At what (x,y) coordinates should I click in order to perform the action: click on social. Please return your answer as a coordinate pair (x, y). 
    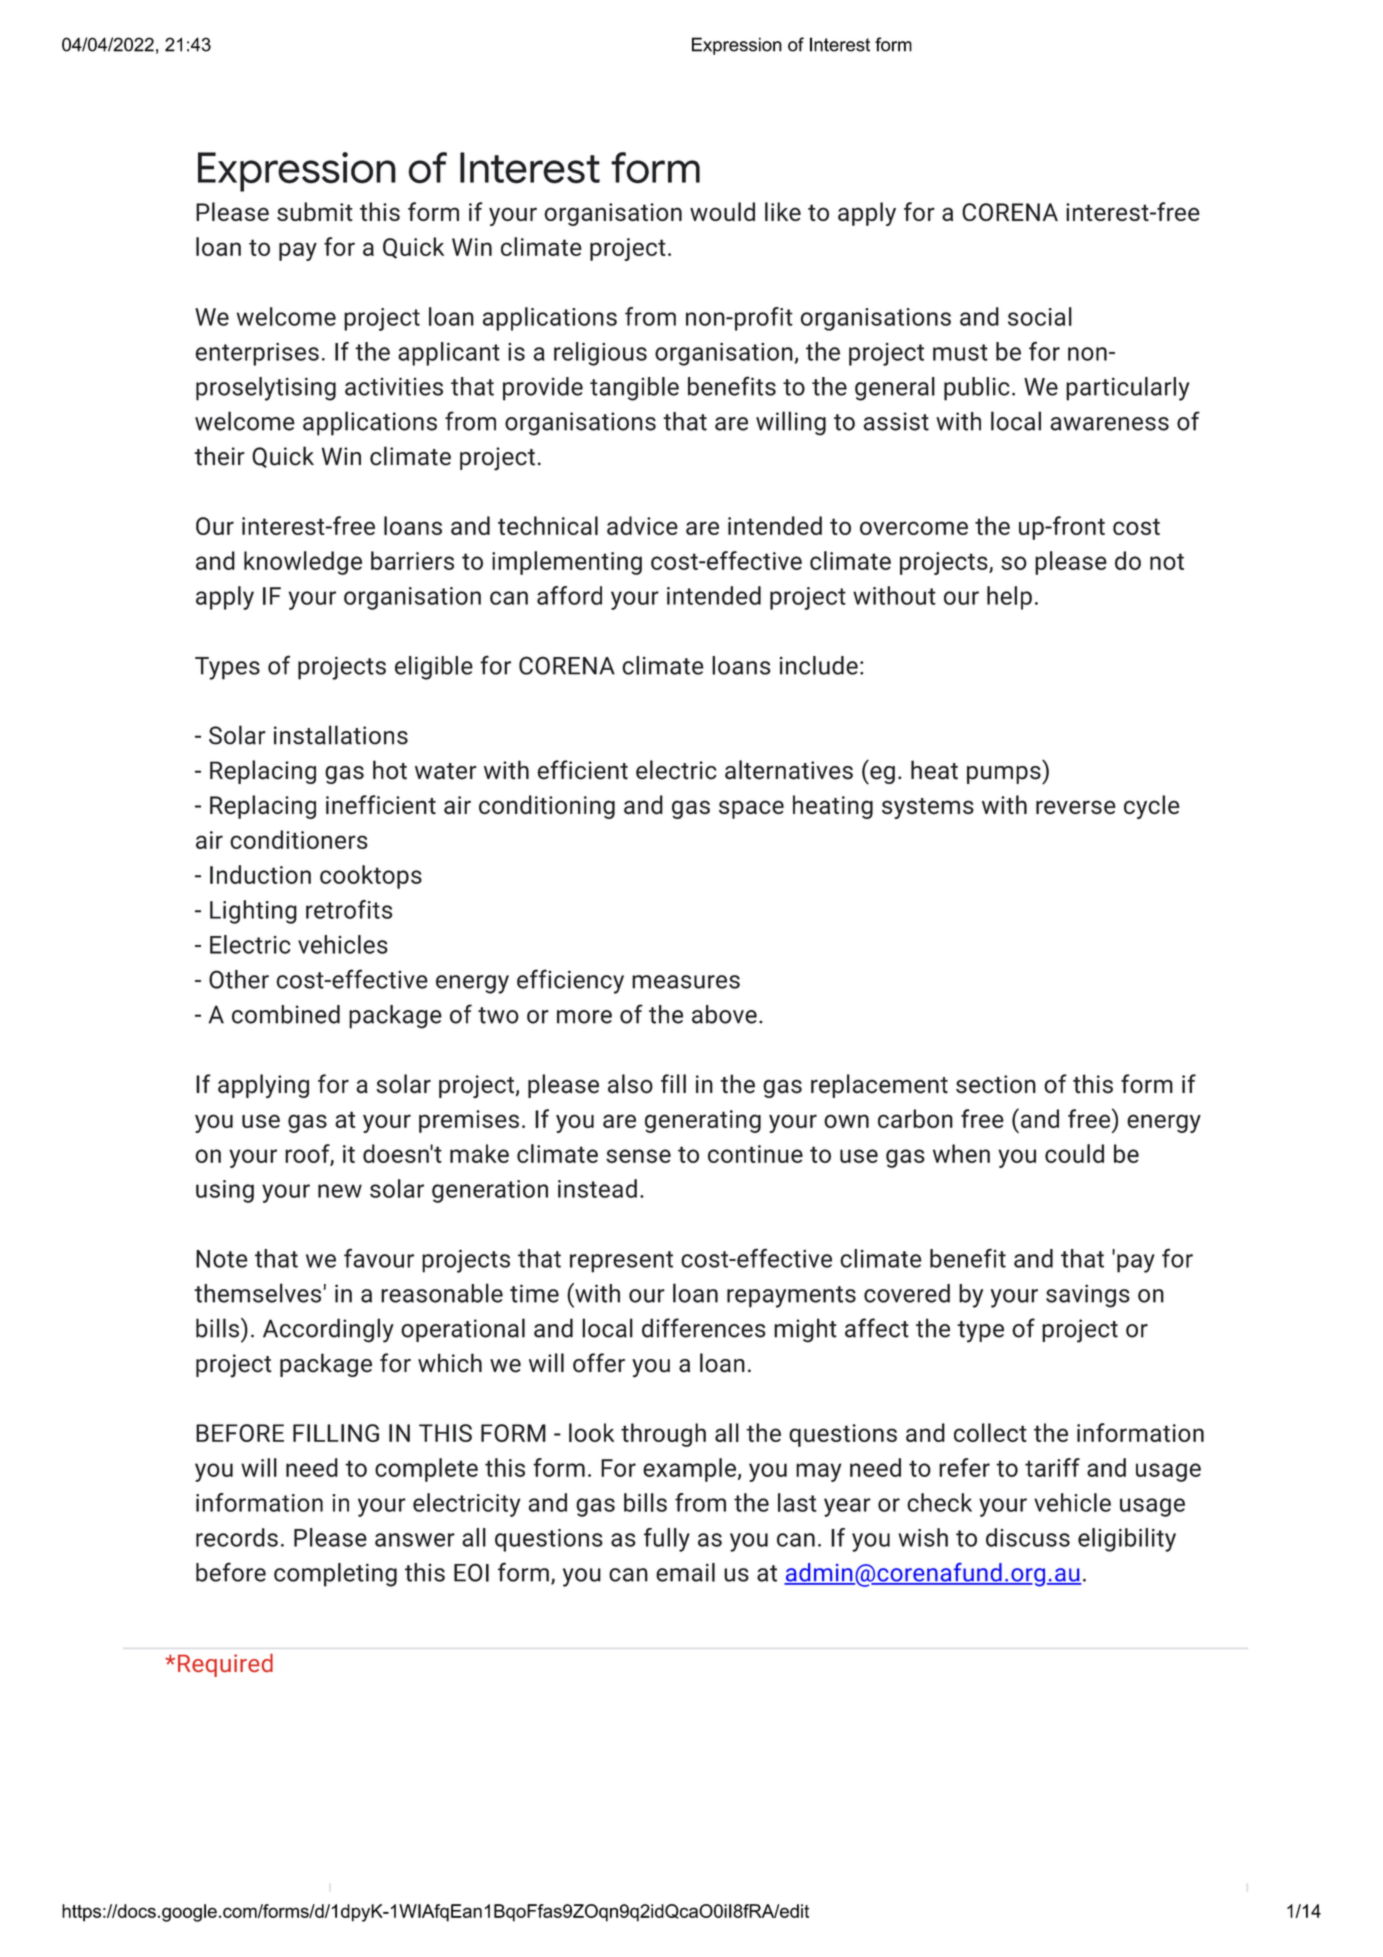
    Looking at the image, I should click on (1040, 316).
